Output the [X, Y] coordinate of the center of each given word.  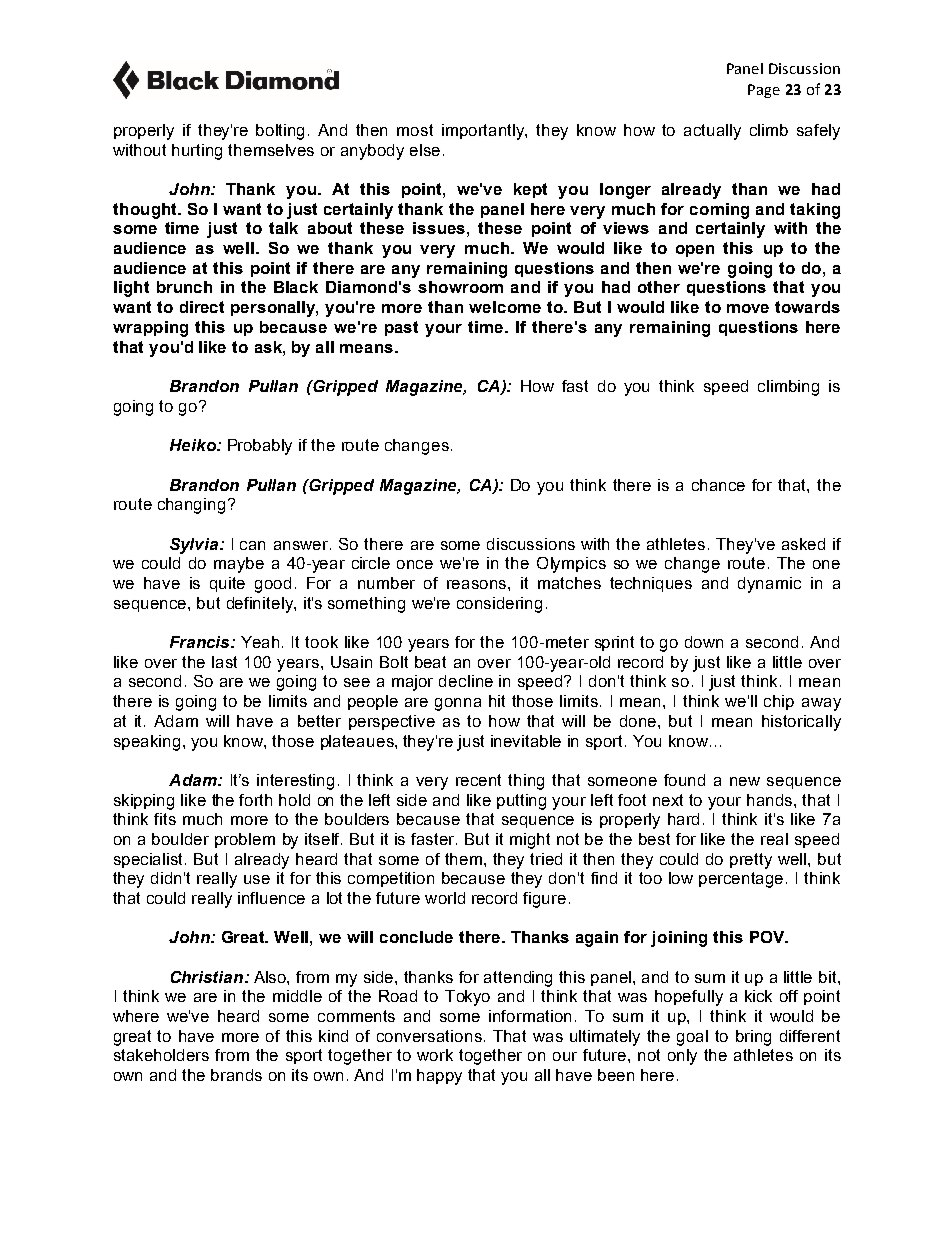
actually [712, 132]
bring [753, 1038]
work [435, 1055]
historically [801, 723]
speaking [147, 743]
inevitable [526, 741]
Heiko [194, 445]
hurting [197, 152]
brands [236, 1075]
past [401, 328]
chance [718, 485]
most [415, 130]
